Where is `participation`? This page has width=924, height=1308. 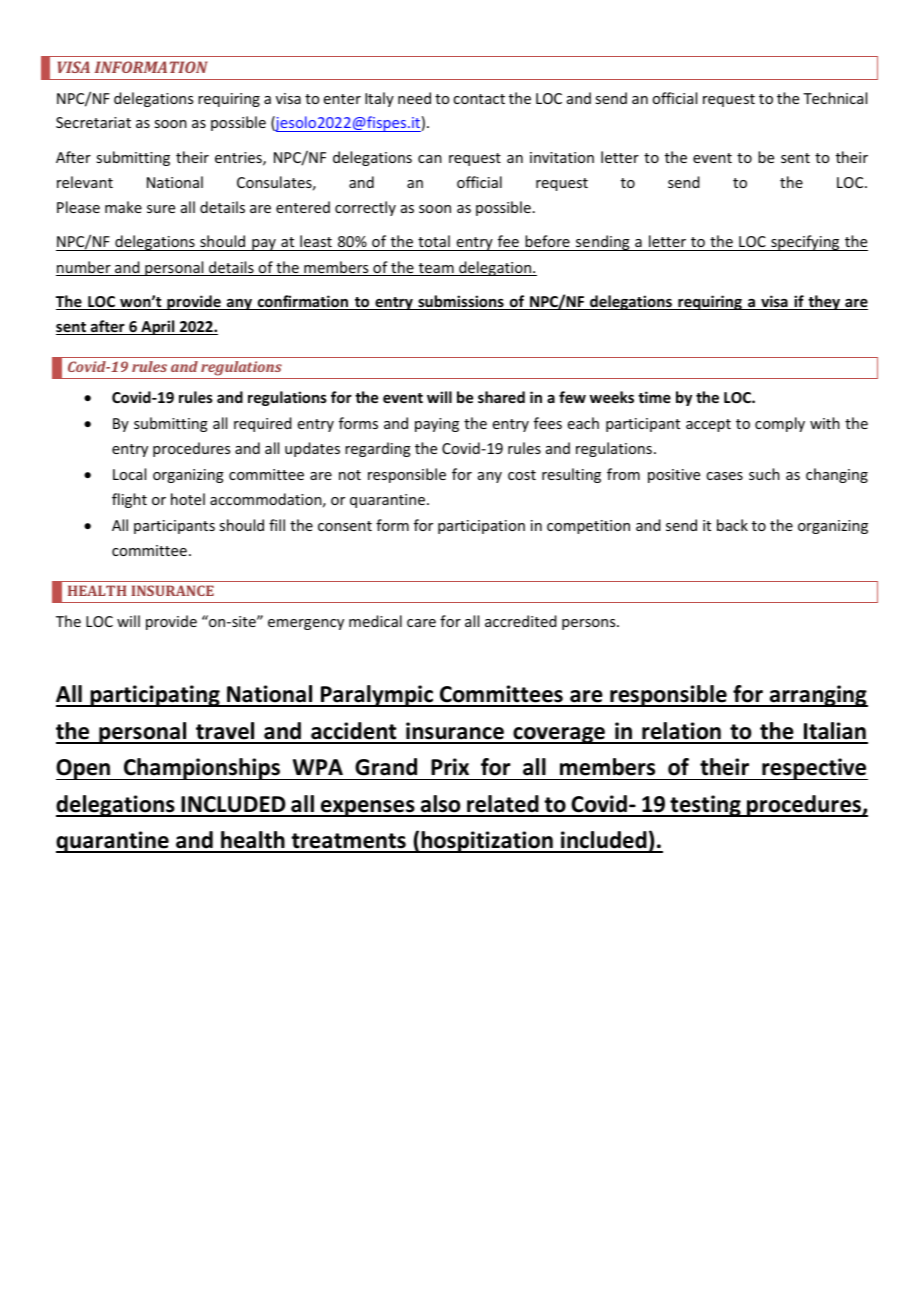 participation is located at coordinates (481, 527).
